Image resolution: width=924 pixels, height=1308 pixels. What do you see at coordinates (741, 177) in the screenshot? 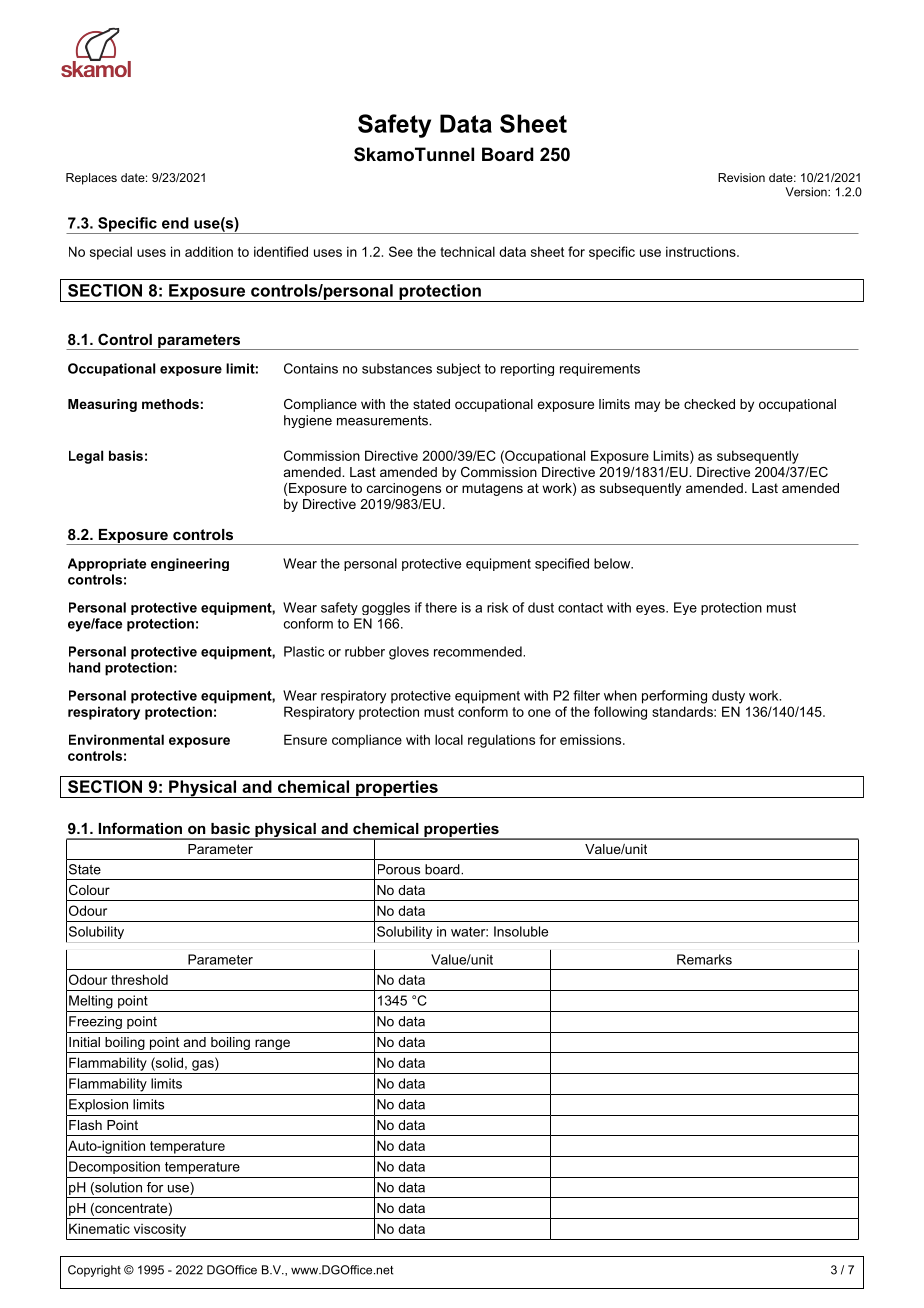
I see `Revision` at bounding box center [741, 177].
